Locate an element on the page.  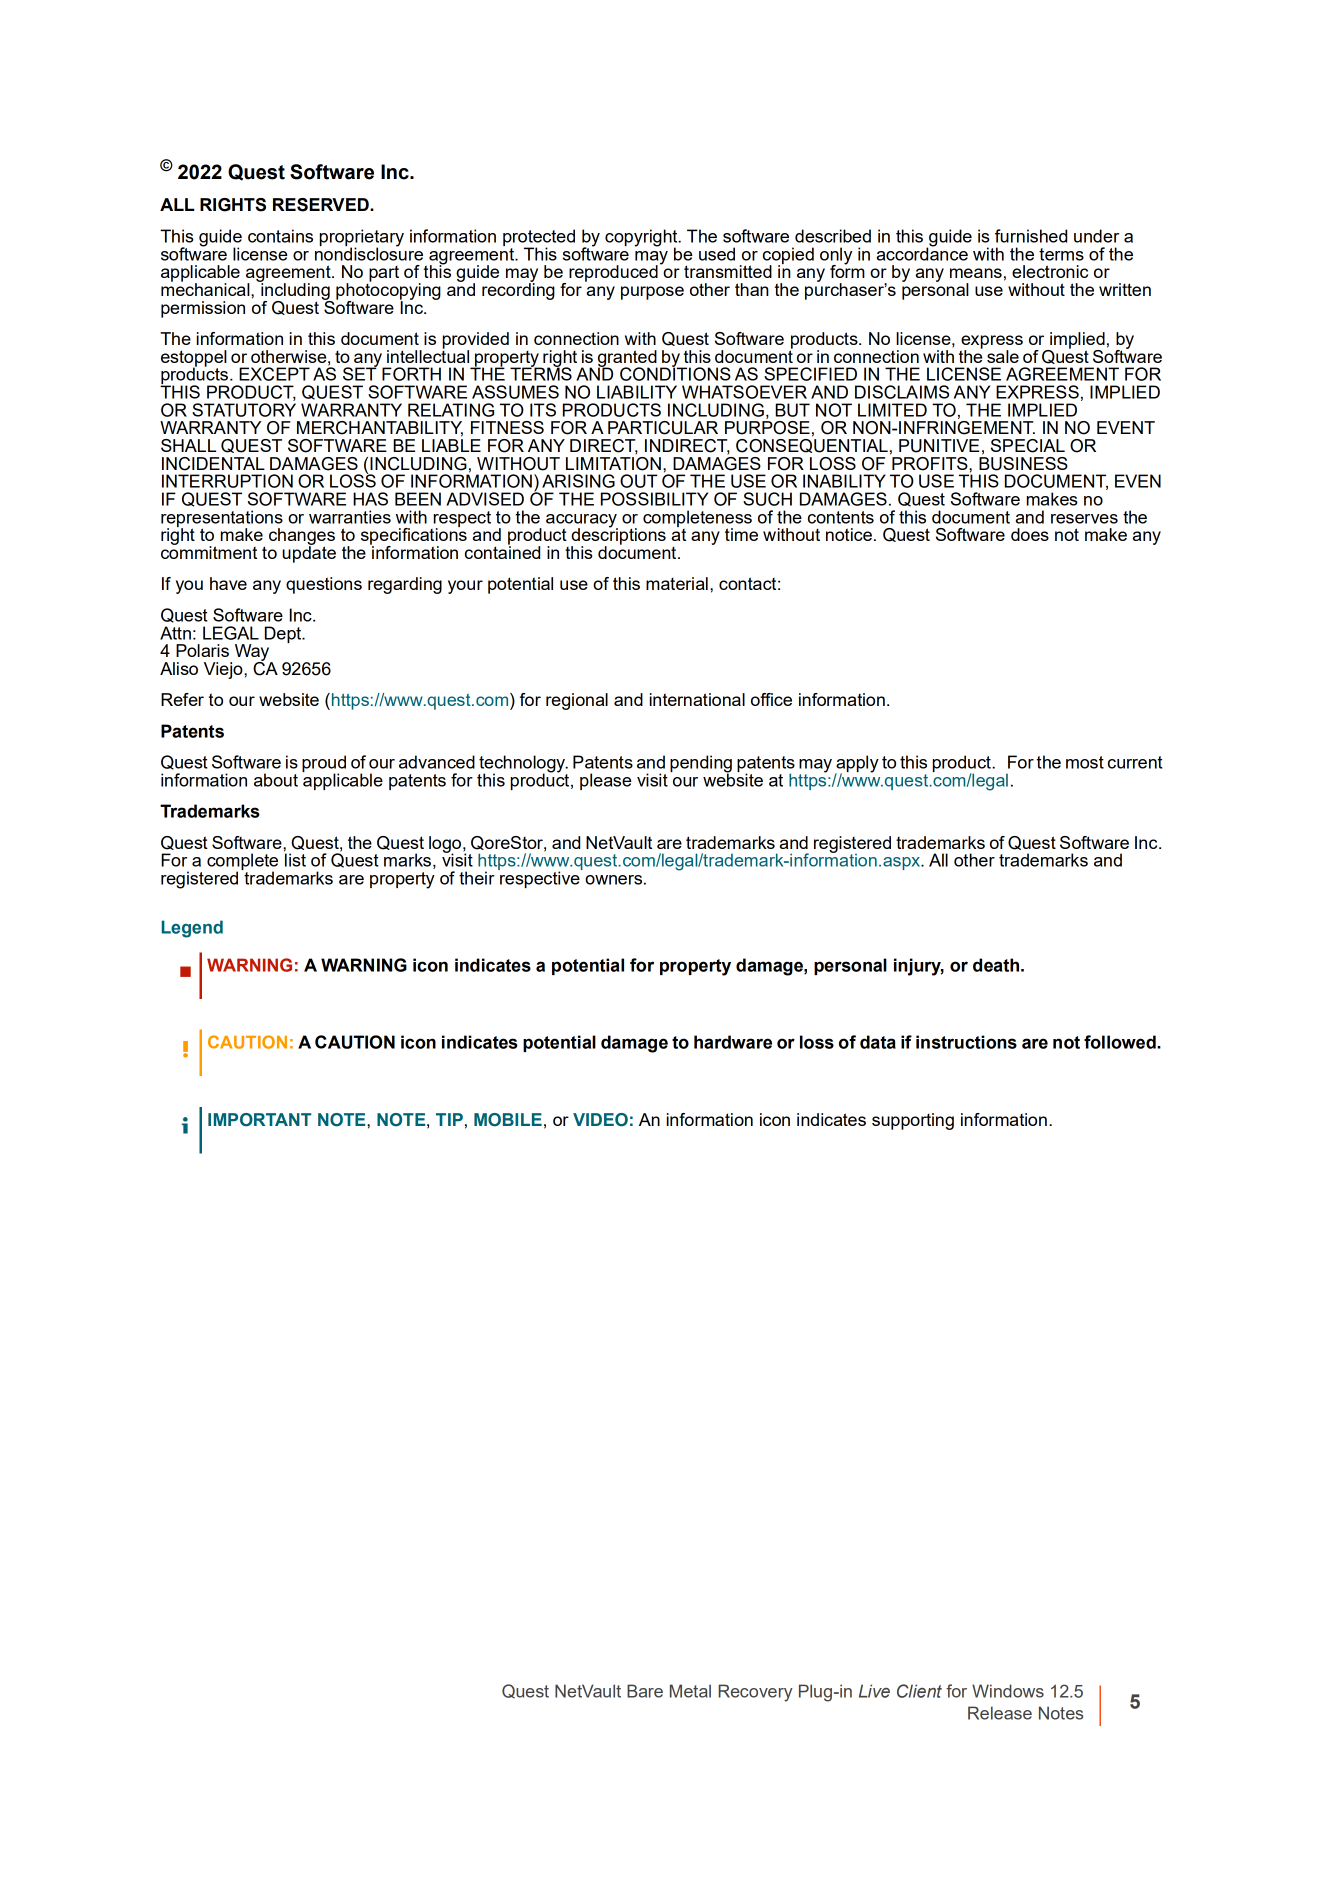
owners is located at coordinates (615, 880).
